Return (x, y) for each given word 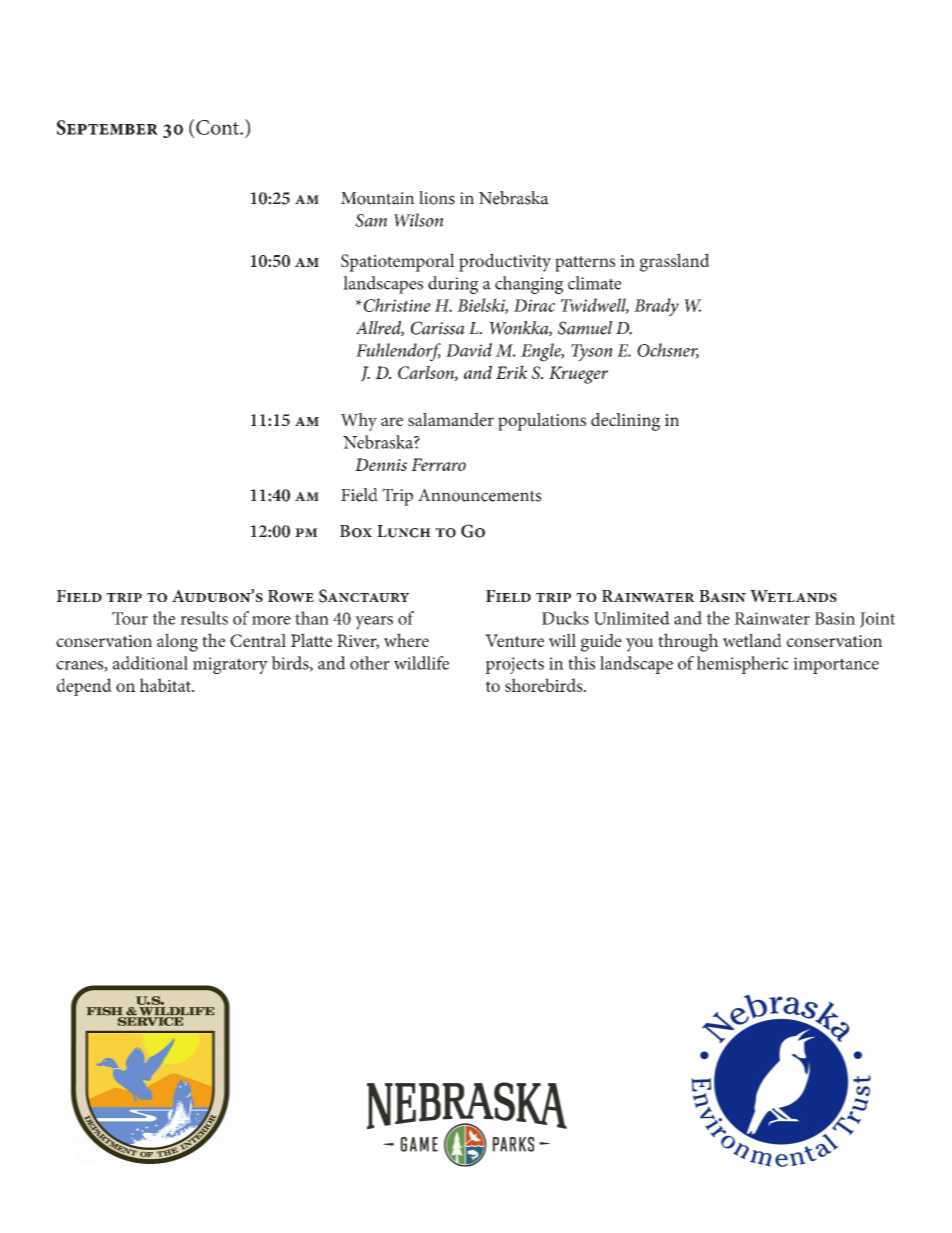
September (107, 127)
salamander (451, 419)
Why (359, 422)
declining (625, 422)
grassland (675, 262)
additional (150, 663)
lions (437, 198)
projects (514, 665)
